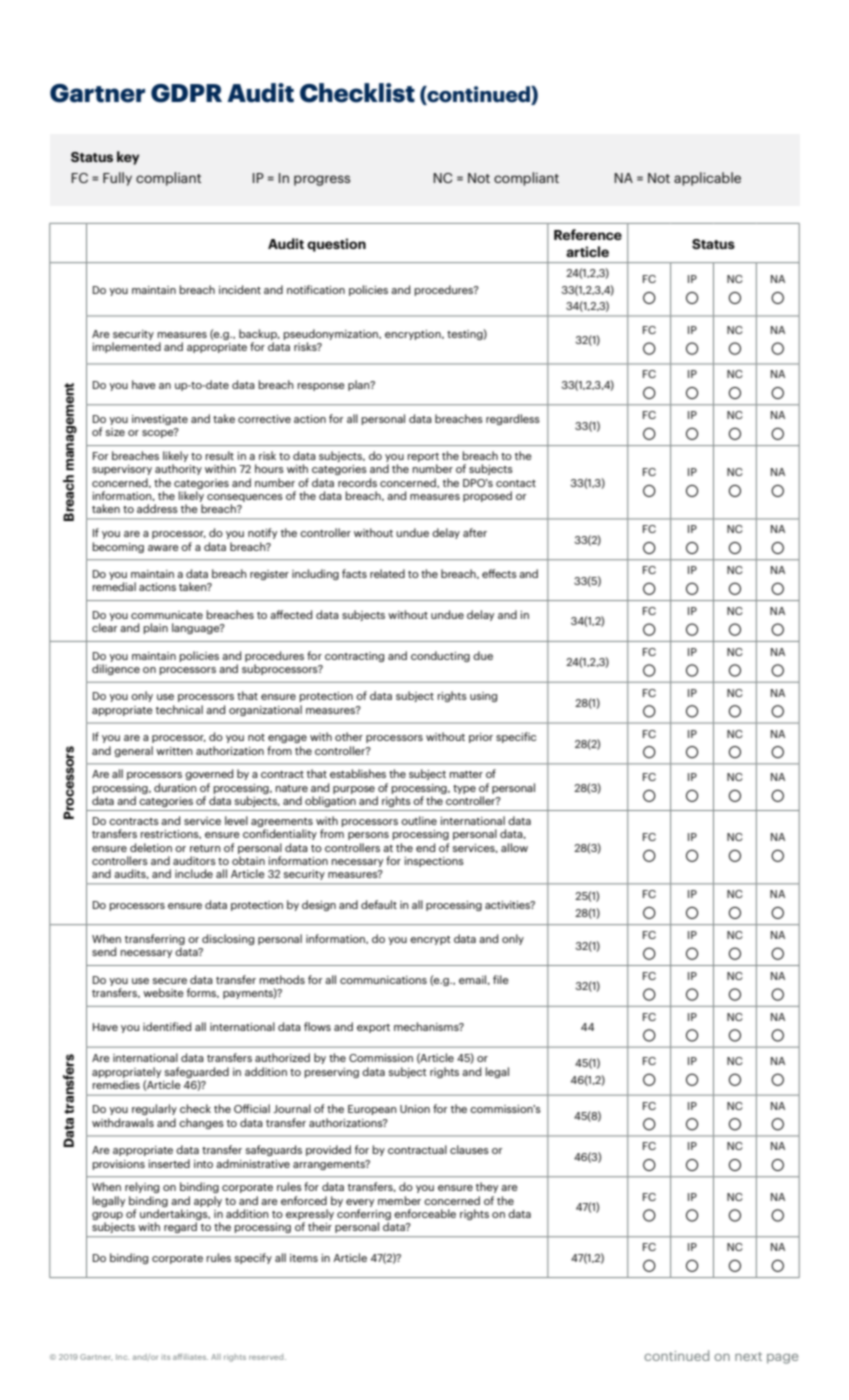  What do you see at coordinates (167, 1026) in the page?
I see `identified` at bounding box center [167, 1026].
